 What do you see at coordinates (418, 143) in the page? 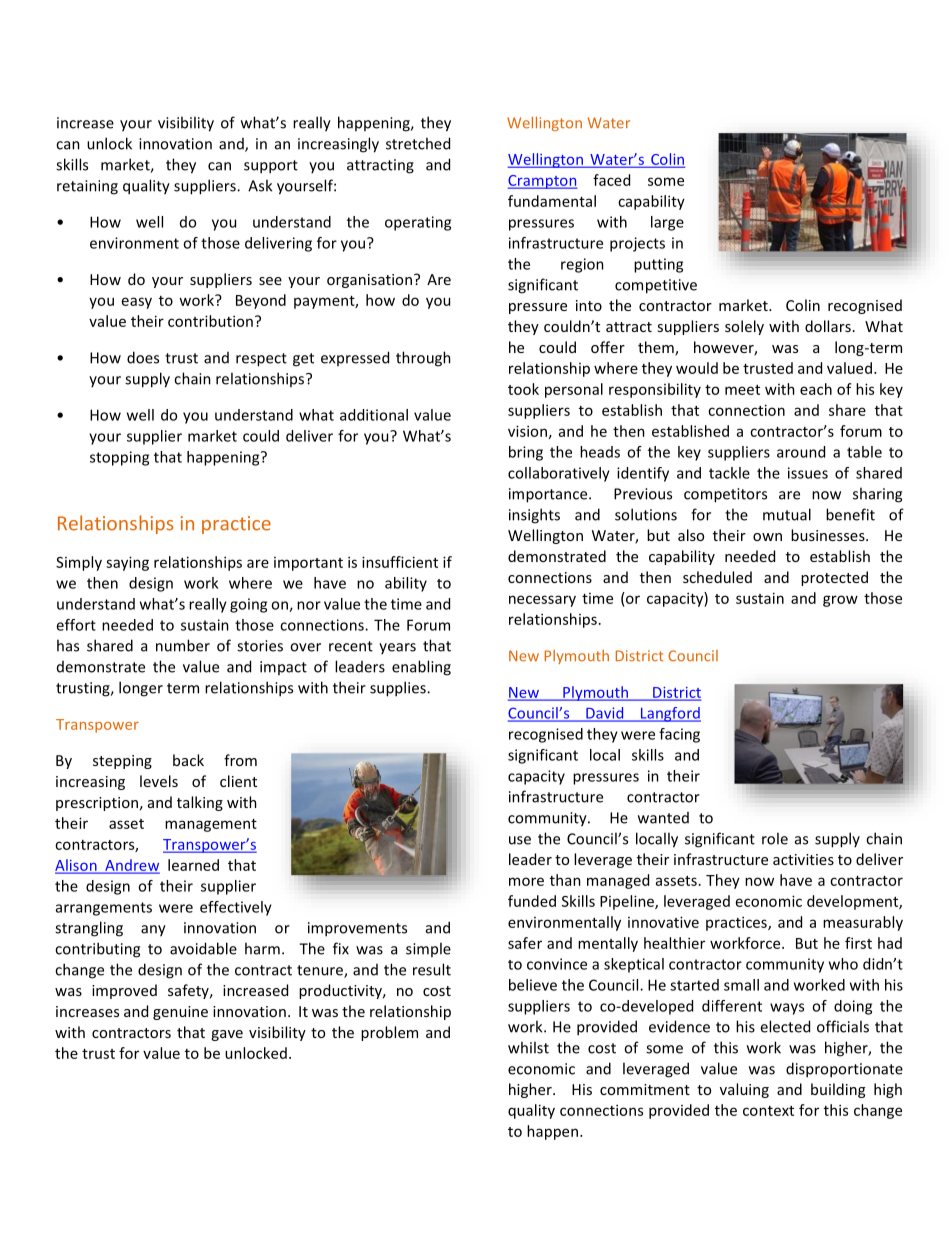
I see `stretched` at bounding box center [418, 143].
